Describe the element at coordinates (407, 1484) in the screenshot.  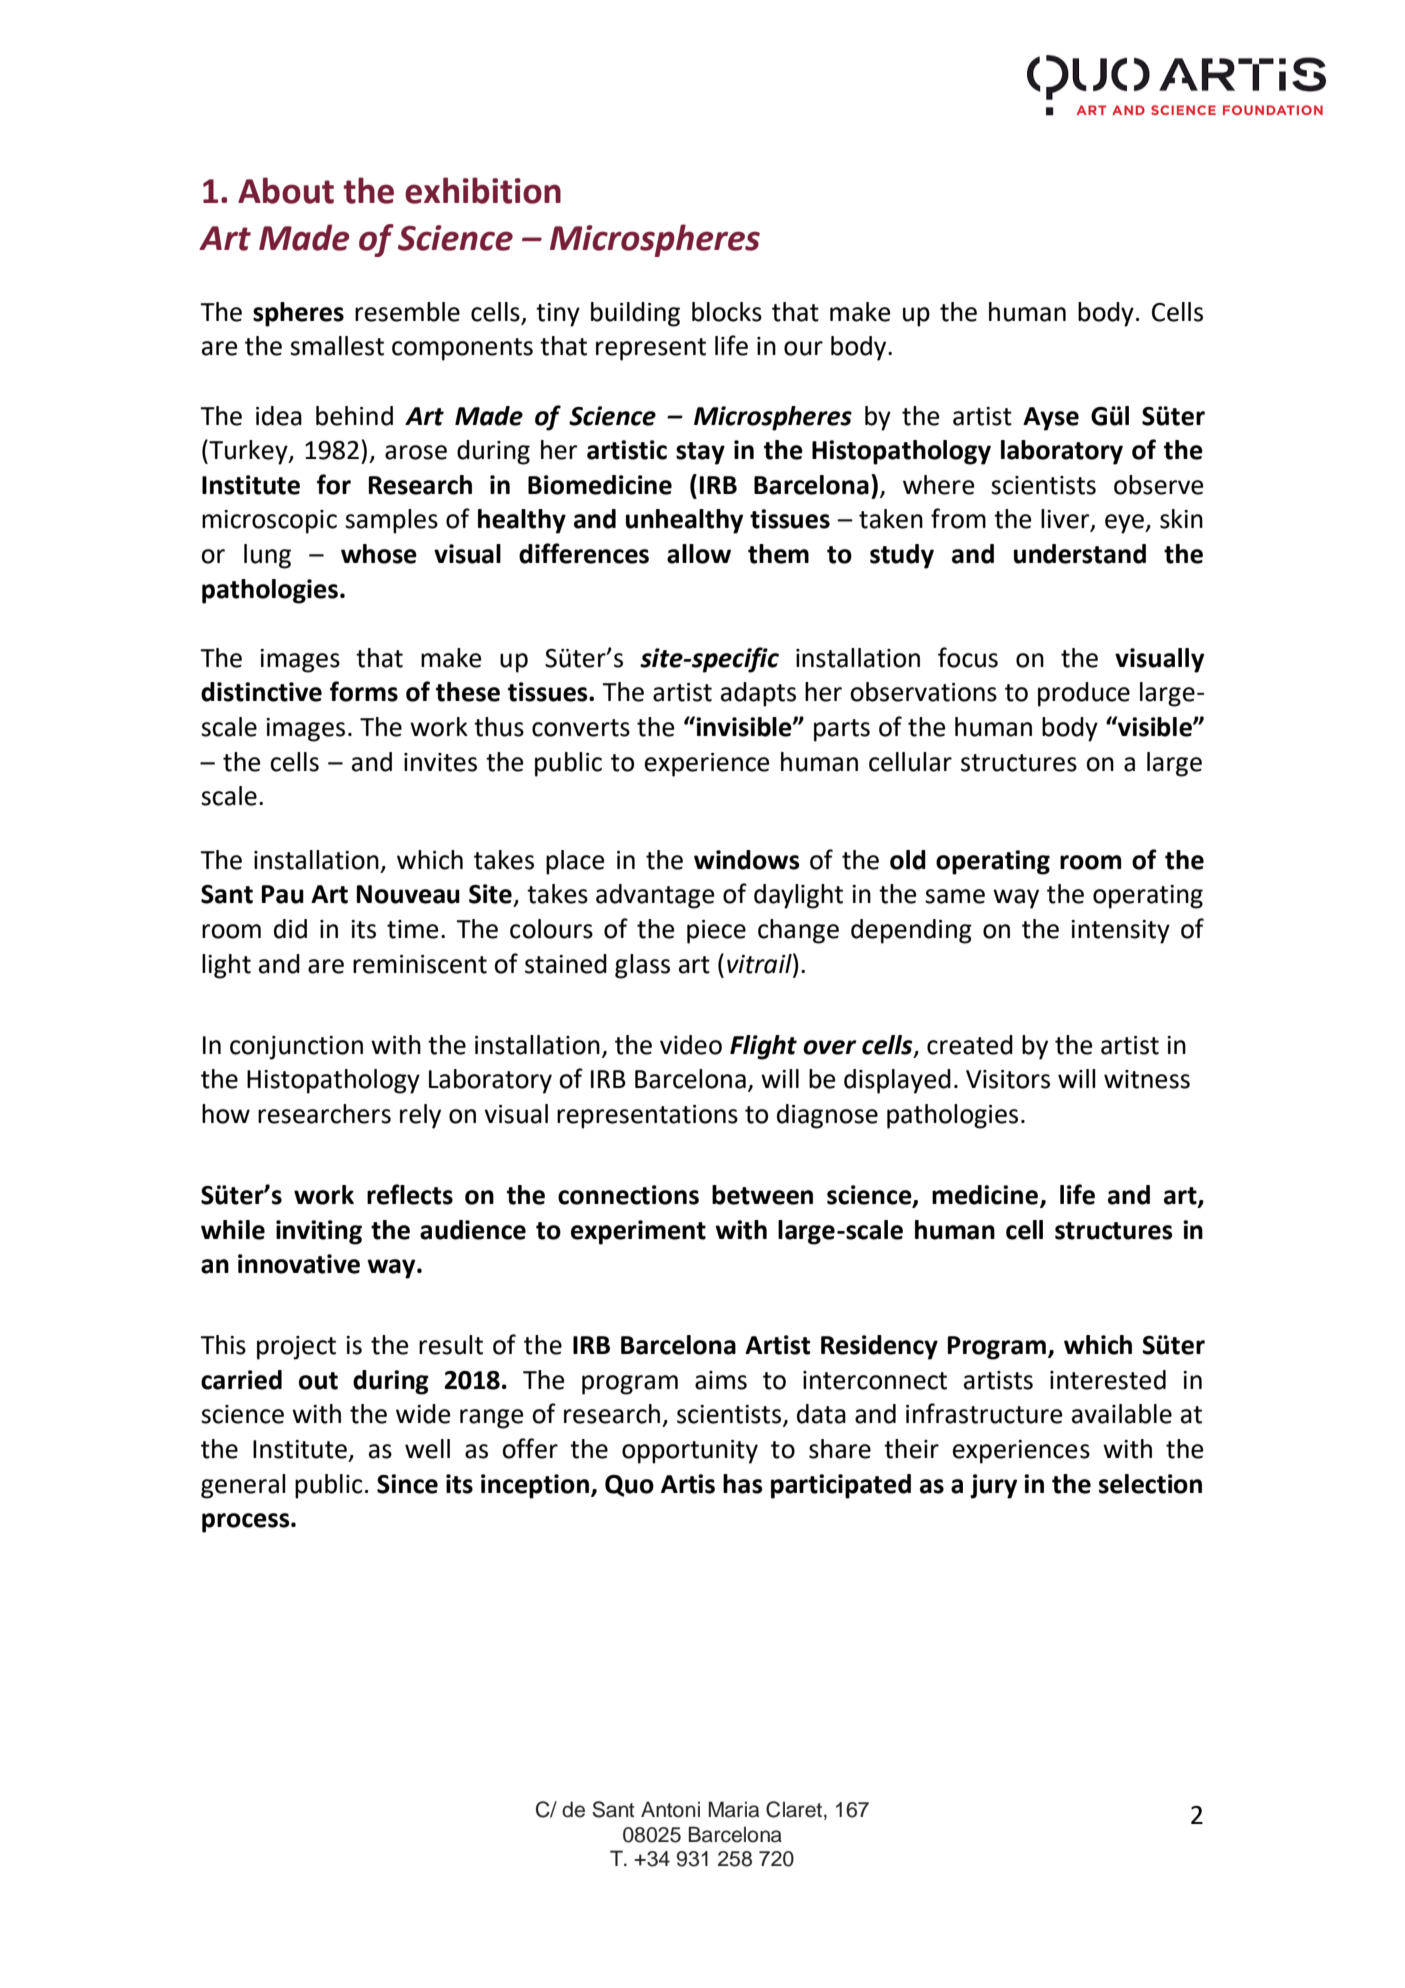
I see `Since` at that location.
